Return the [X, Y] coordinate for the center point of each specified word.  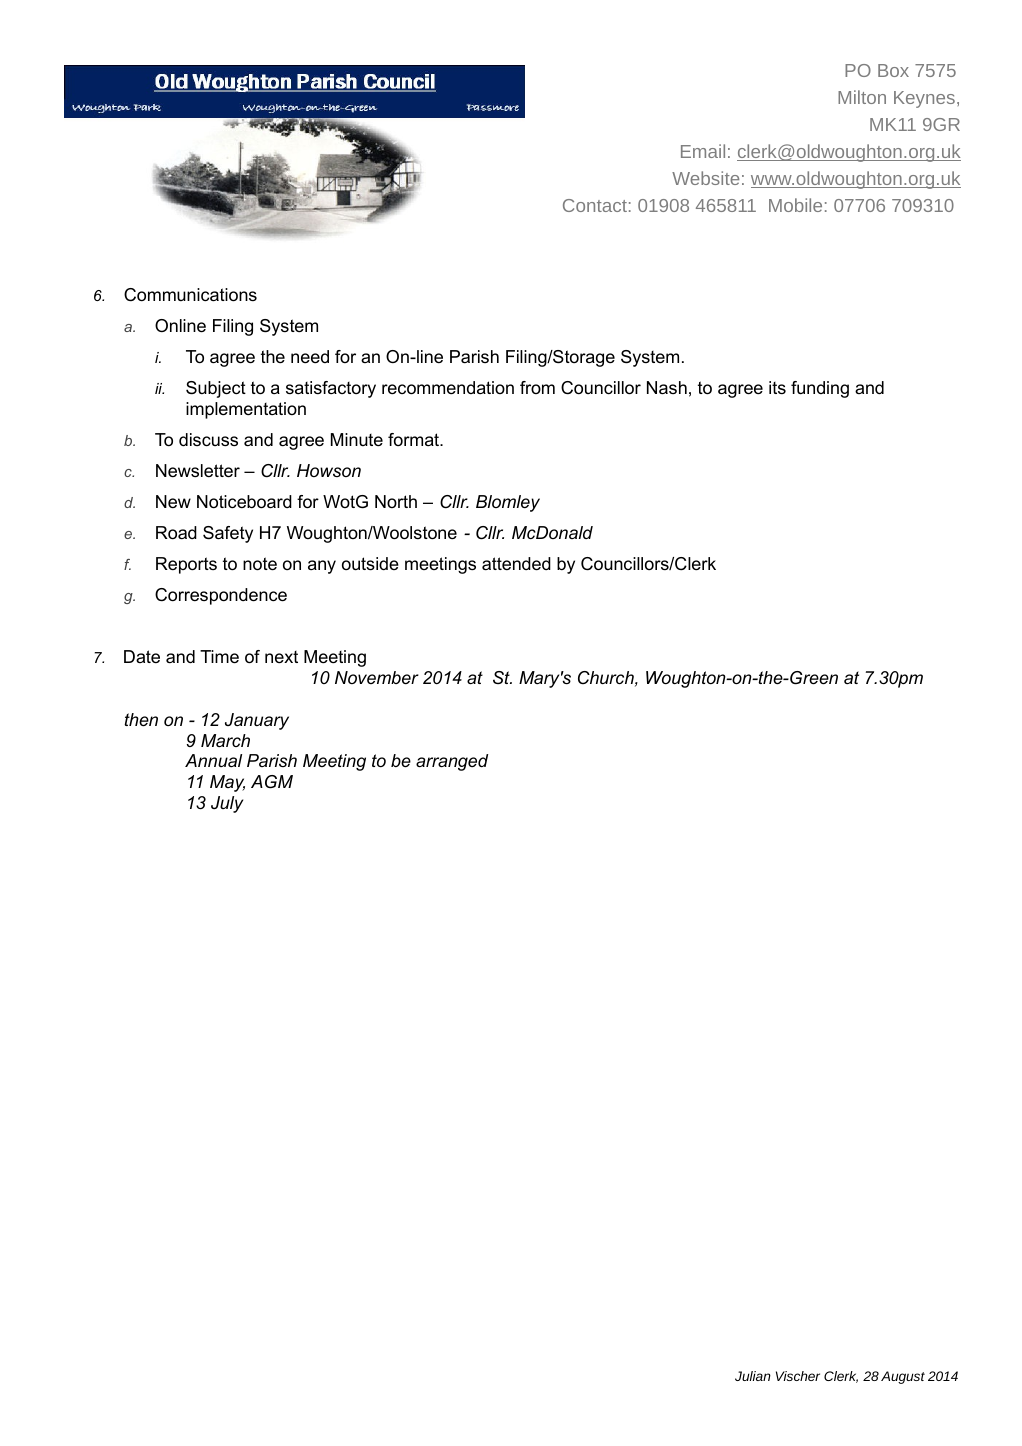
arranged [452, 762]
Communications [190, 295]
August [903, 1377]
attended [516, 564]
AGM [272, 782]
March [225, 740]
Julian [753, 1376]
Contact [595, 205]
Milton [862, 97]
